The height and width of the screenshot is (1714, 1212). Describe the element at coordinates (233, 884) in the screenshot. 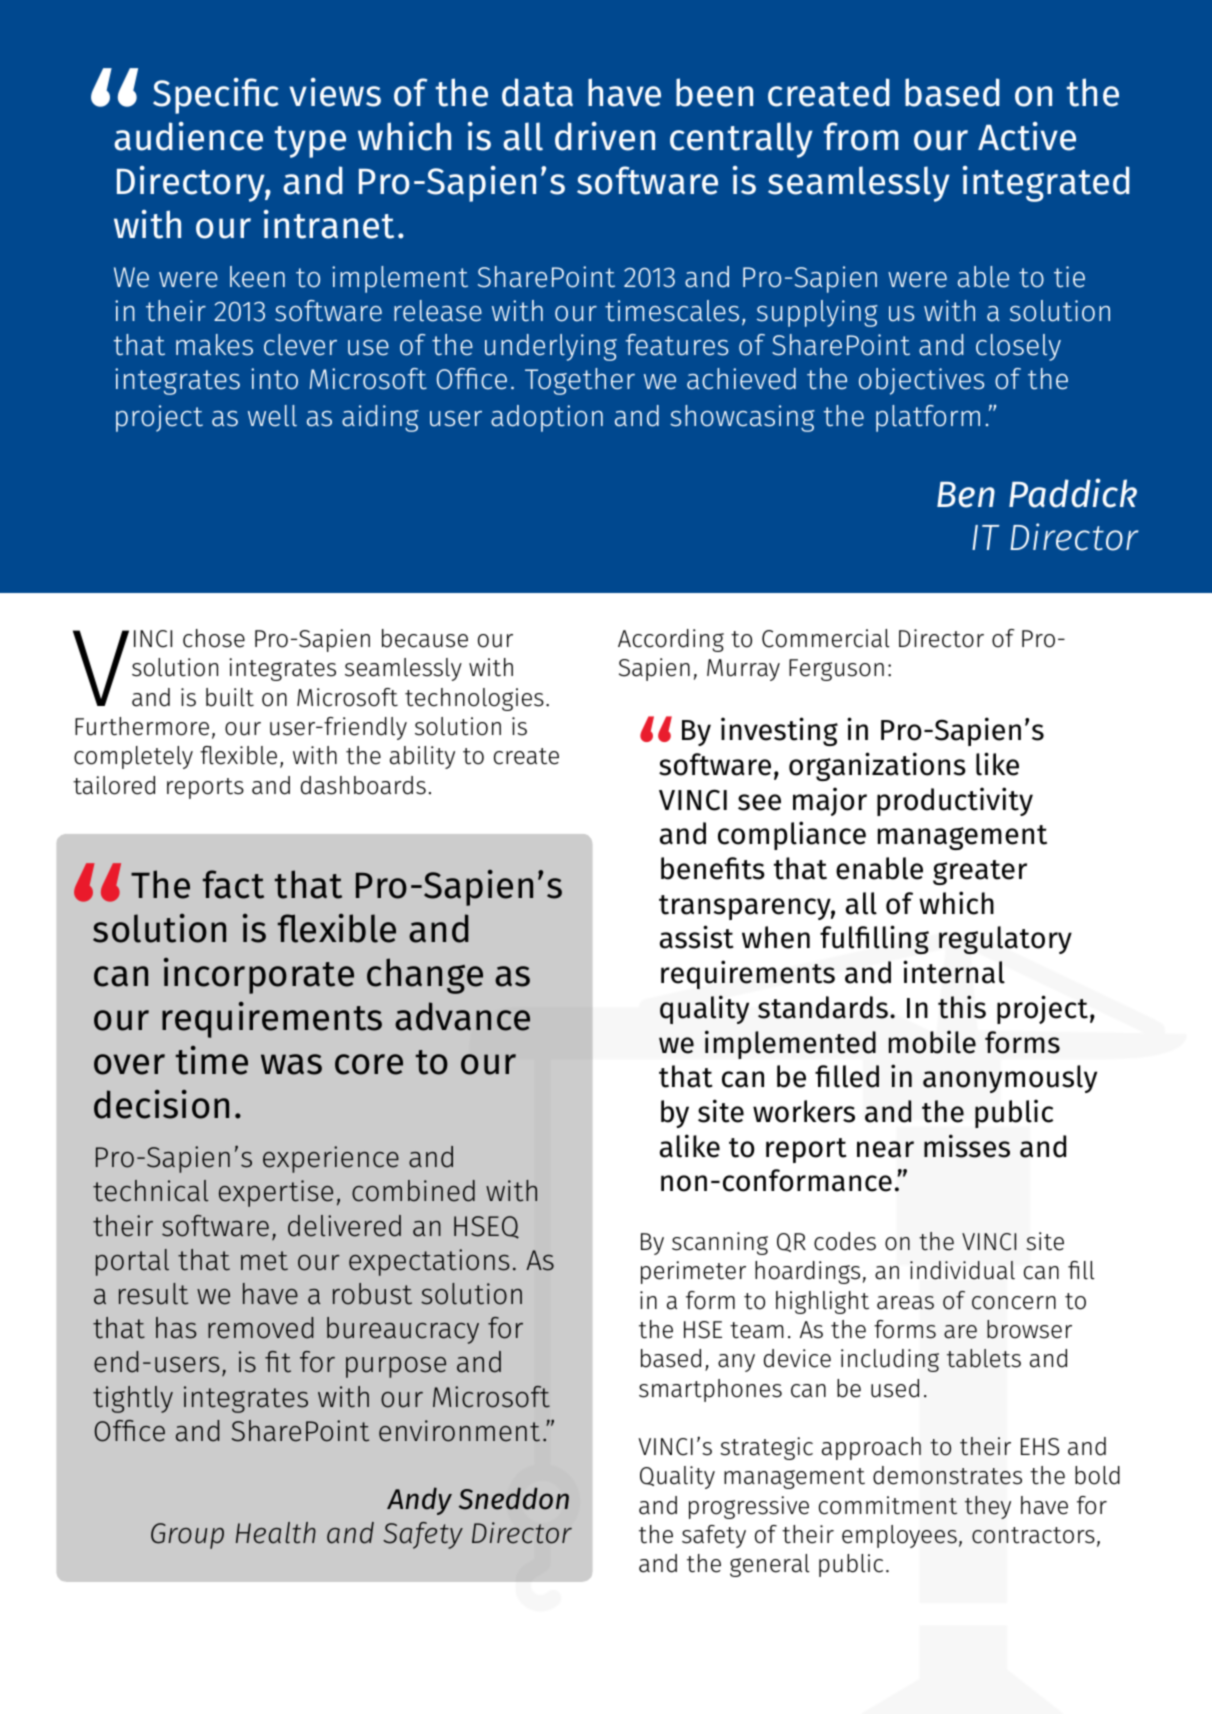

I see `fact` at that location.
